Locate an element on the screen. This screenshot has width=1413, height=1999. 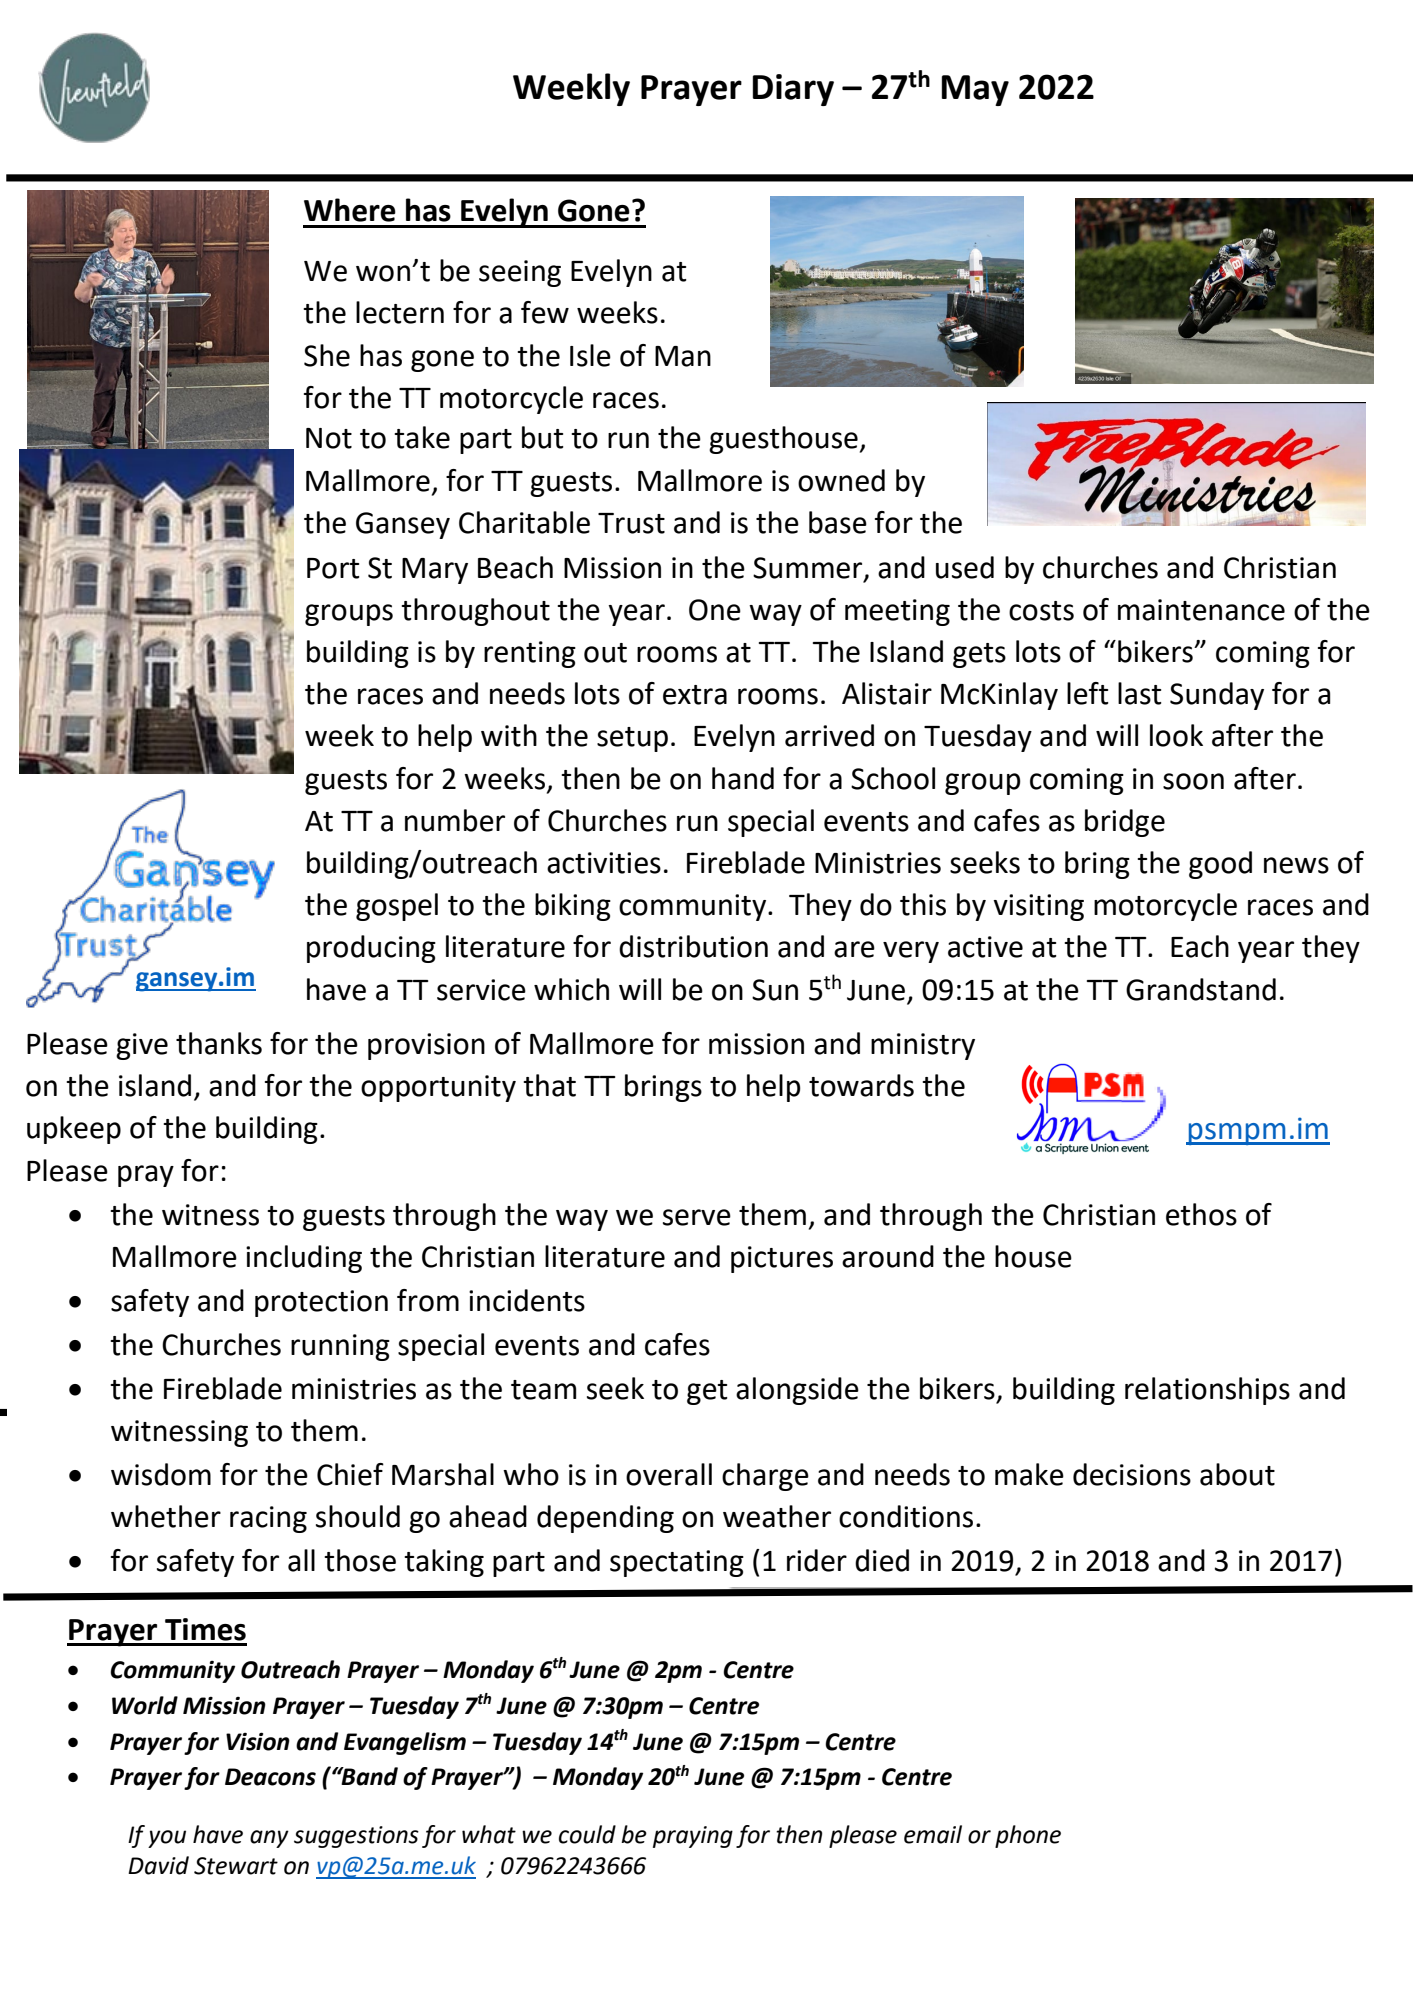
Where is located at coordinates (350, 210).
